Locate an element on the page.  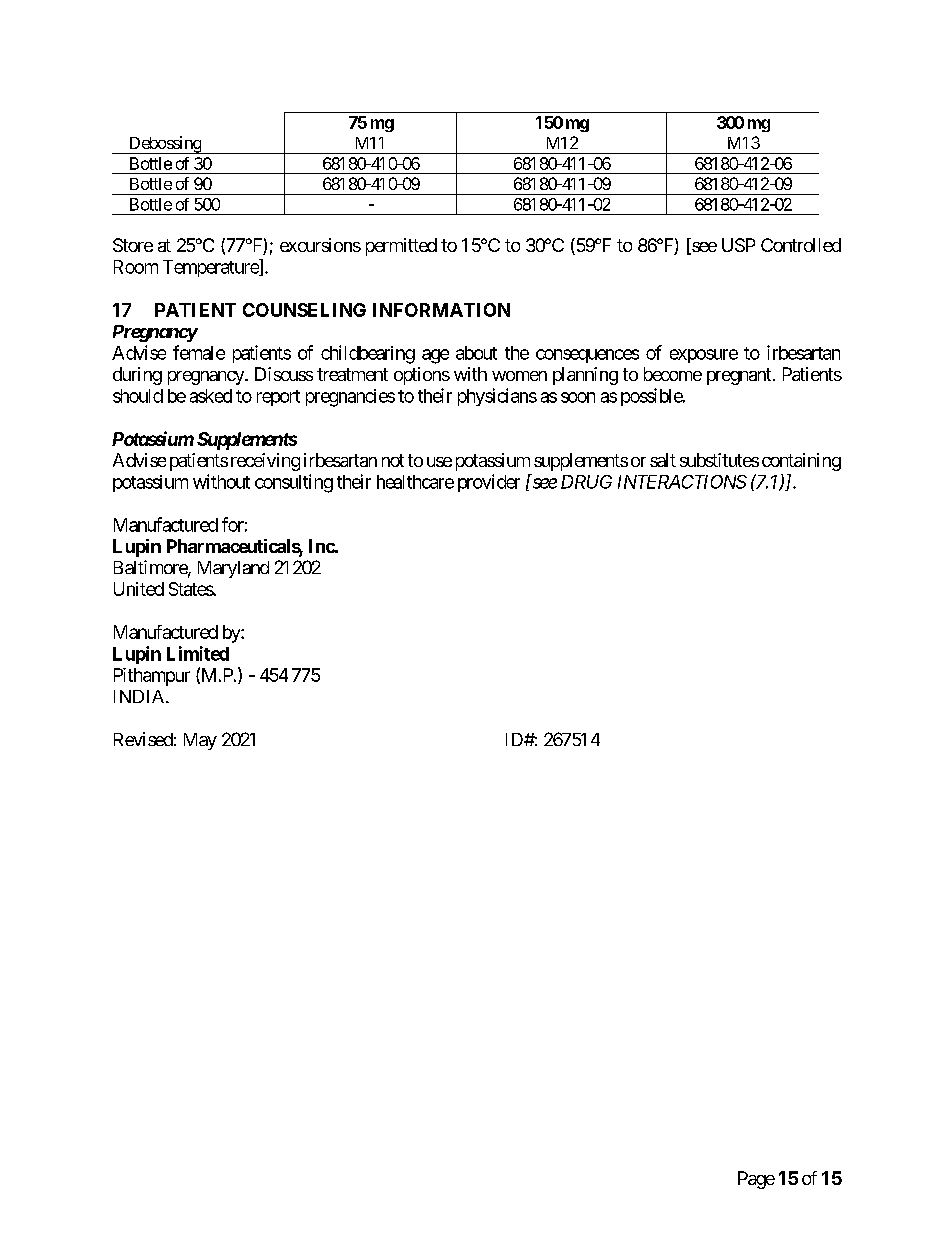
Page is located at coordinates (756, 1180).
